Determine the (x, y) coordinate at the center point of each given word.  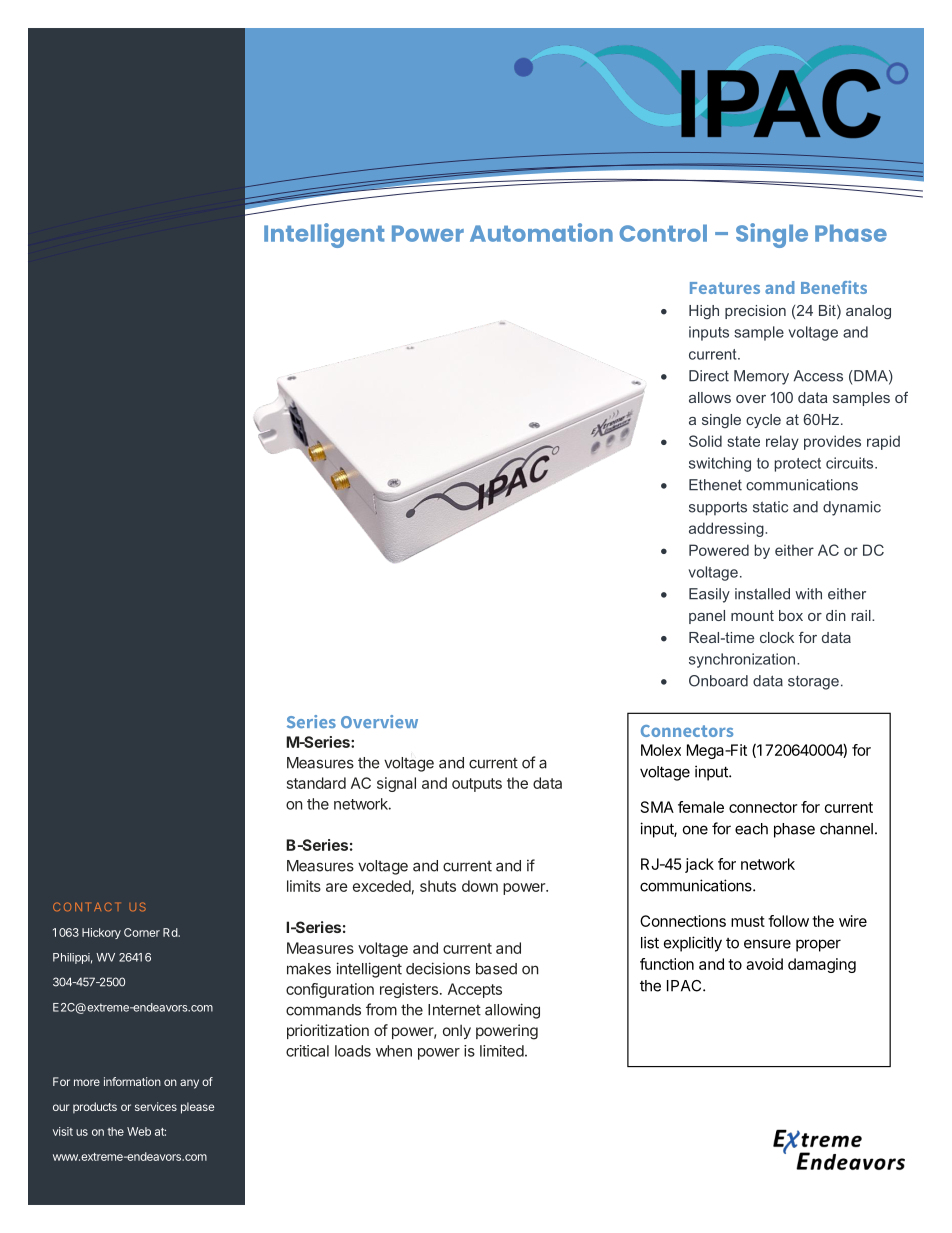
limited (502, 1051)
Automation (541, 232)
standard (316, 783)
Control (663, 233)
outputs (477, 785)
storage (813, 683)
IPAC (685, 986)
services (156, 1106)
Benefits (834, 287)
